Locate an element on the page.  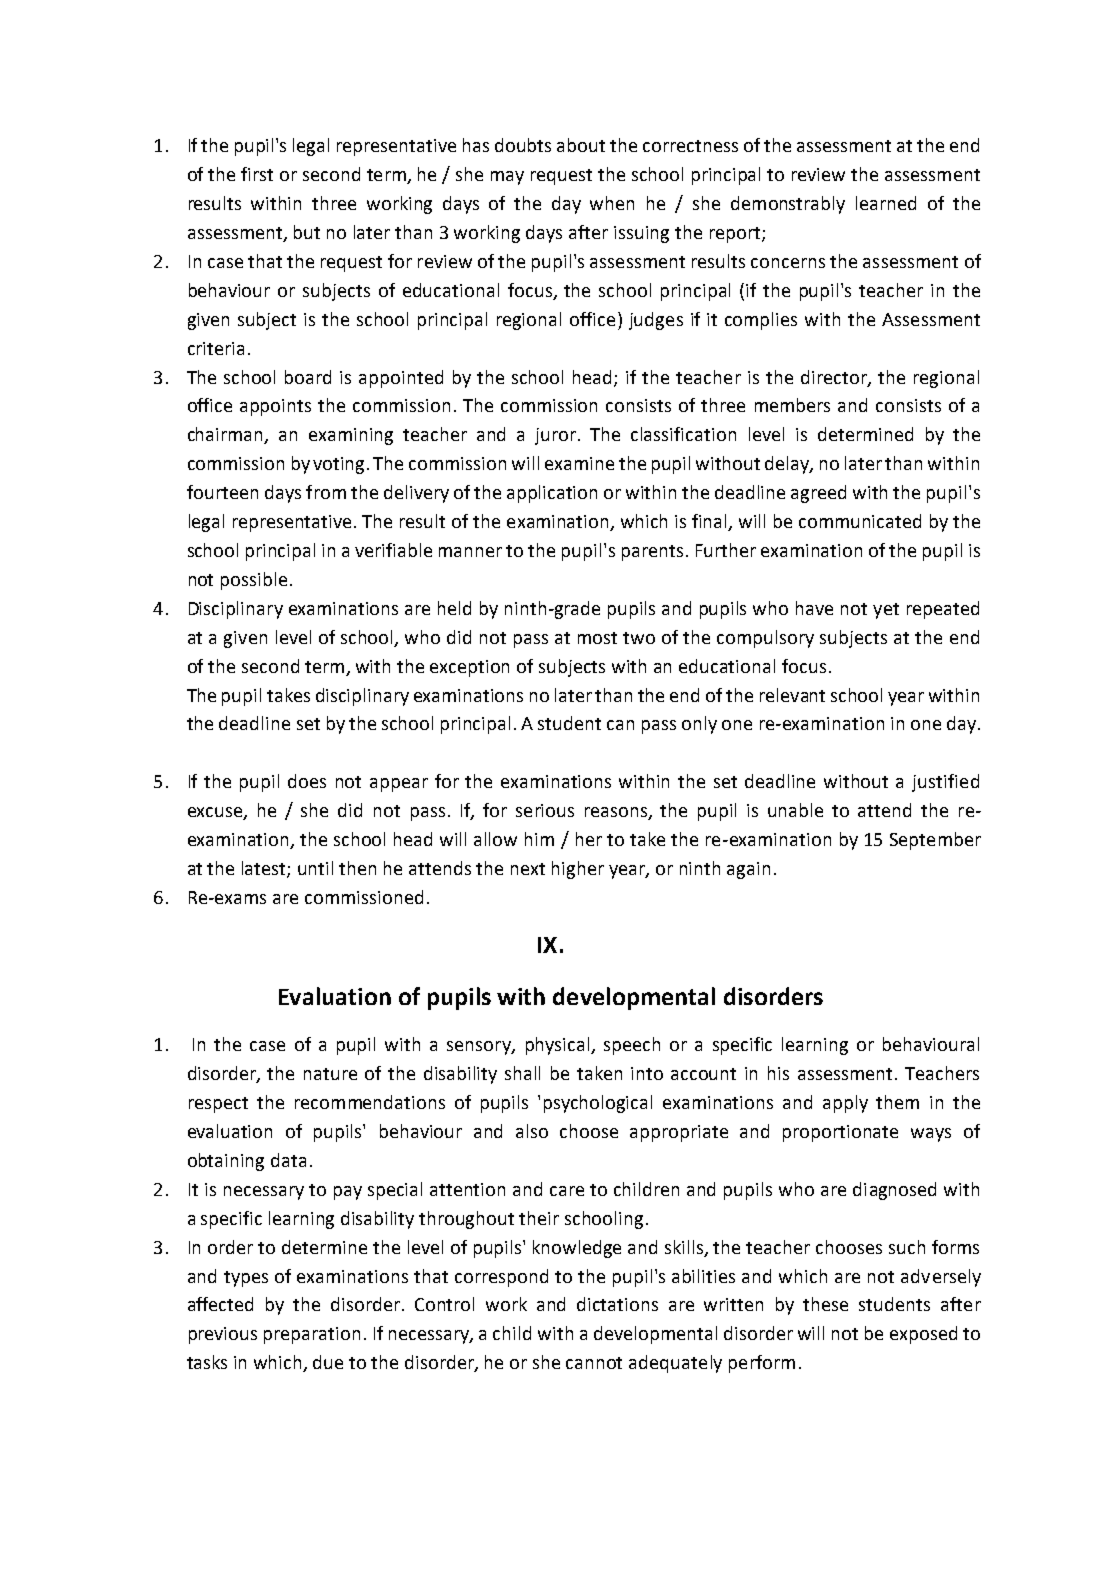
serious is located at coordinates (545, 810).
